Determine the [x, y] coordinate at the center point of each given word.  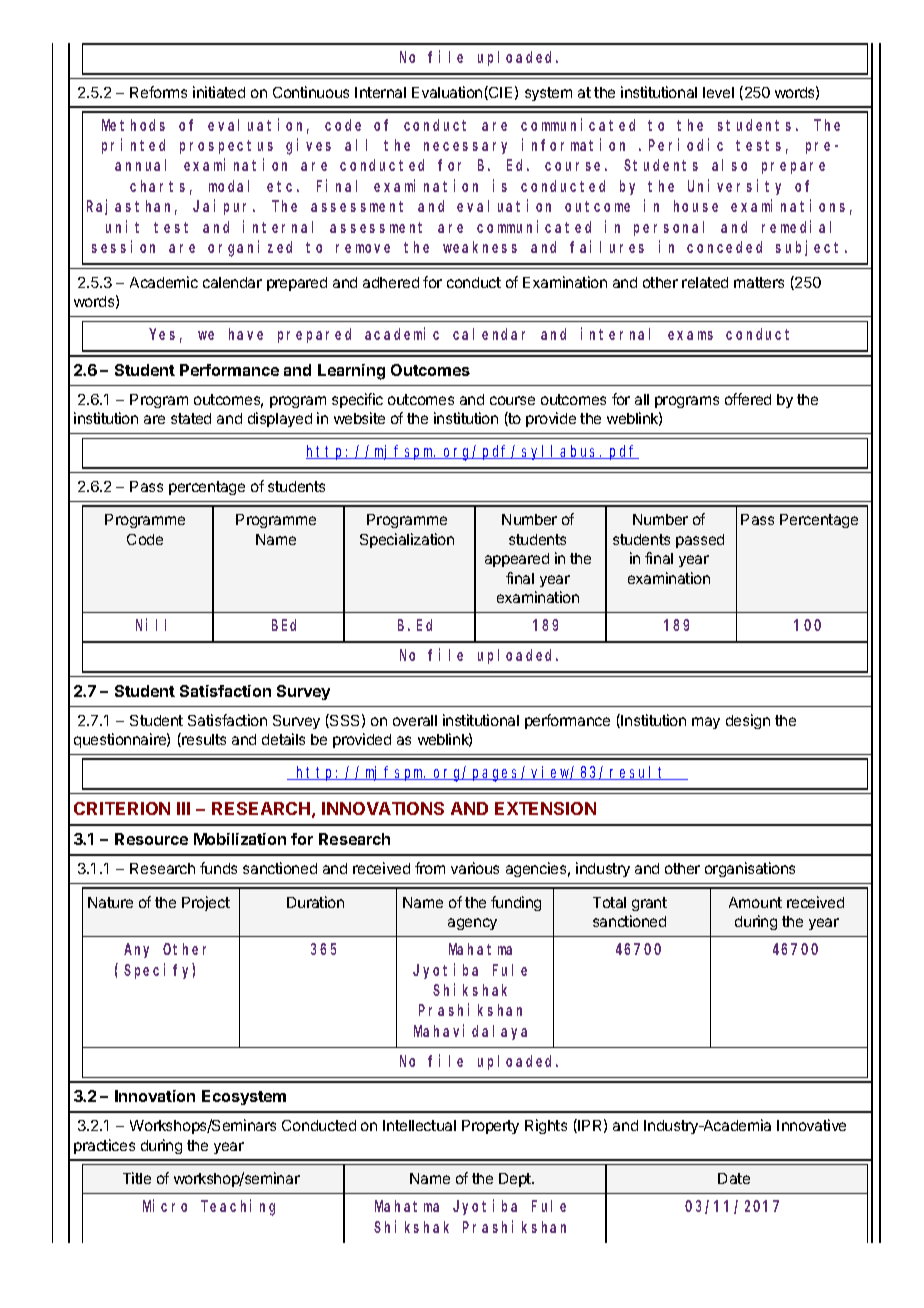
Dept [516, 1180]
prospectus [226, 147]
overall [415, 720]
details [283, 739]
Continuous [311, 92]
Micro [165, 1206]
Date [734, 1178]
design [748, 721]
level [718, 92]
